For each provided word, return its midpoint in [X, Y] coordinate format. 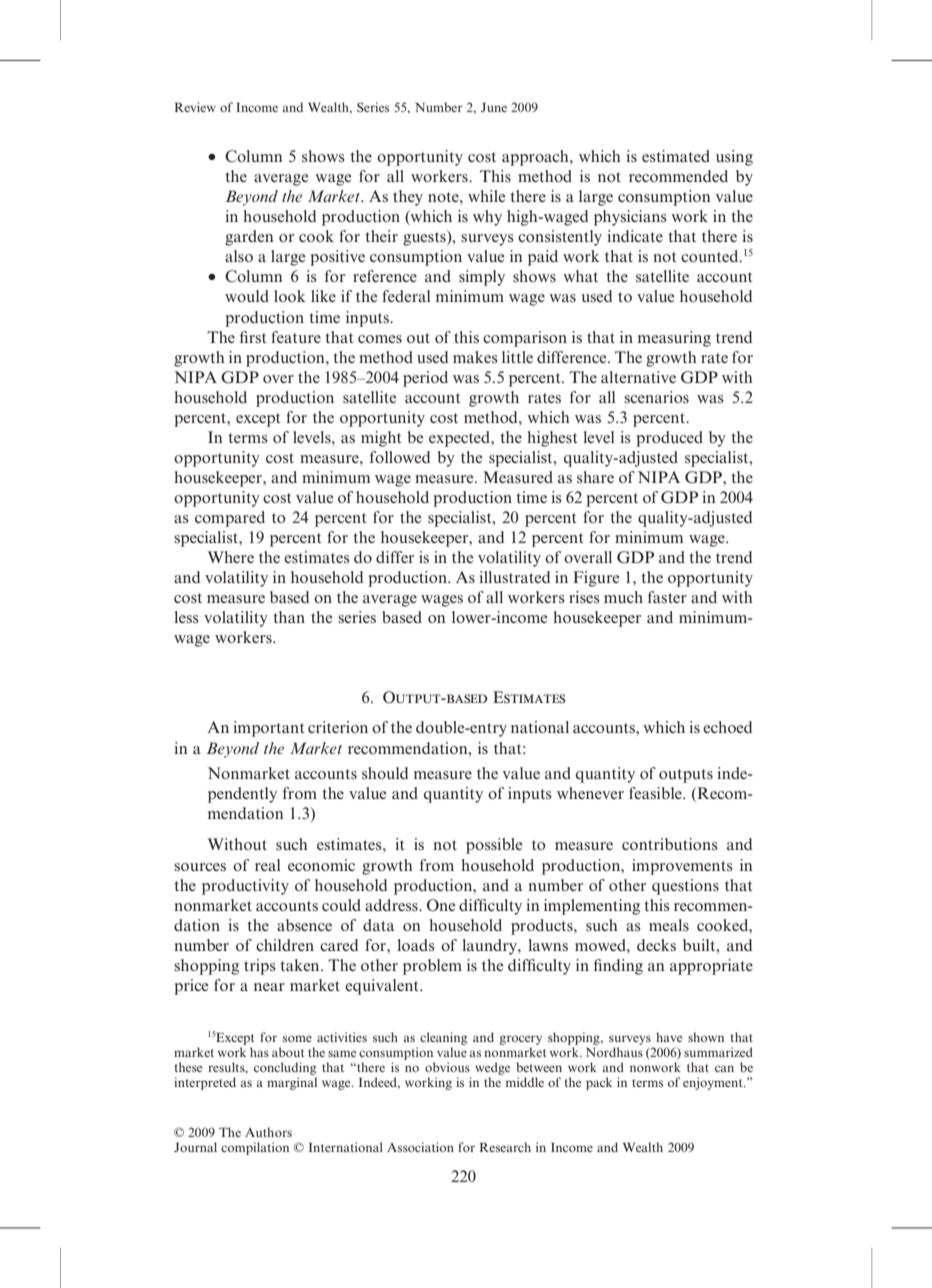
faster [667, 597]
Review [195, 107]
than [289, 617]
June [494, 107]
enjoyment [714, 1083]
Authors [268, 1132]
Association [420, 1147]
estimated [676, 156]
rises [584, 597]
